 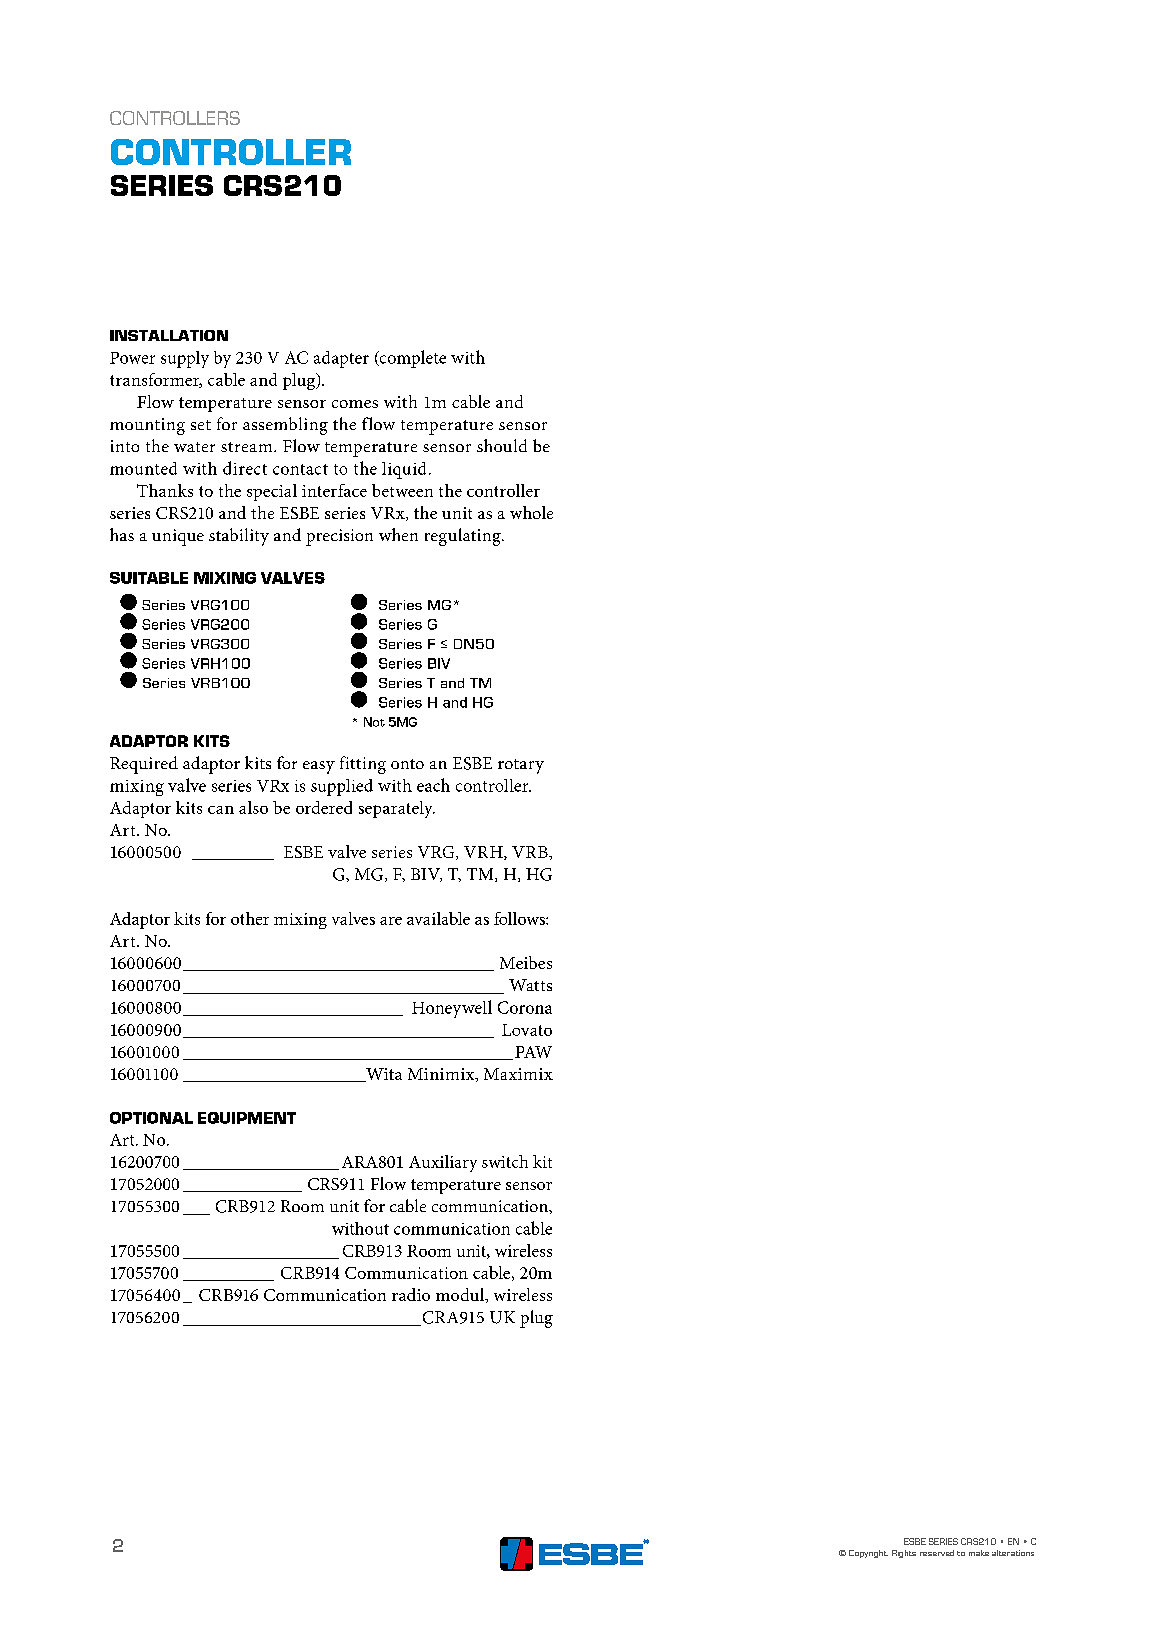 What do you see at coordinates (530, 985) in the screenshot?
I see `Watts` at bounding box center [530, 985].
